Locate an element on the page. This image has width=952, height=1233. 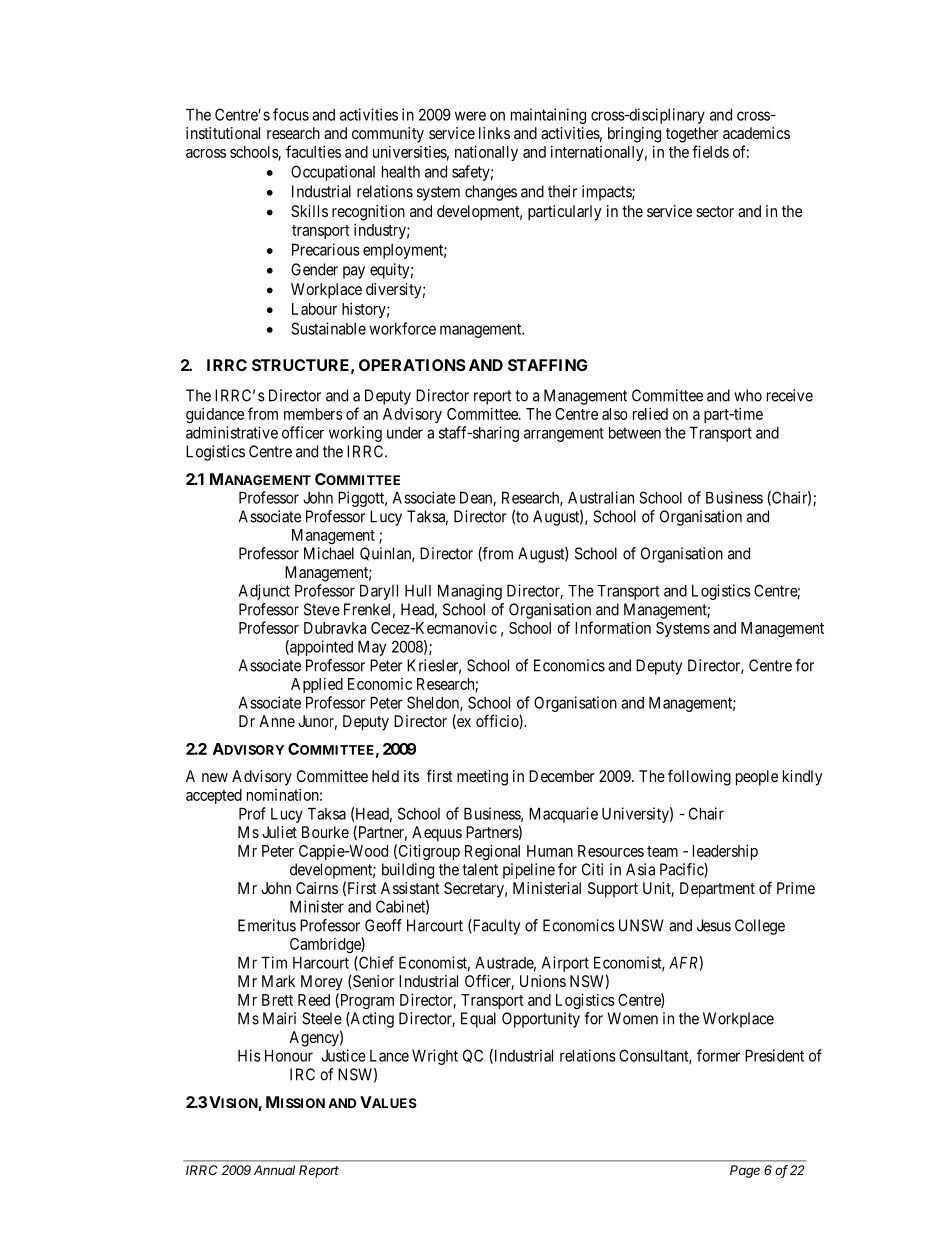
faculties is located at coordinates (313, 151).
